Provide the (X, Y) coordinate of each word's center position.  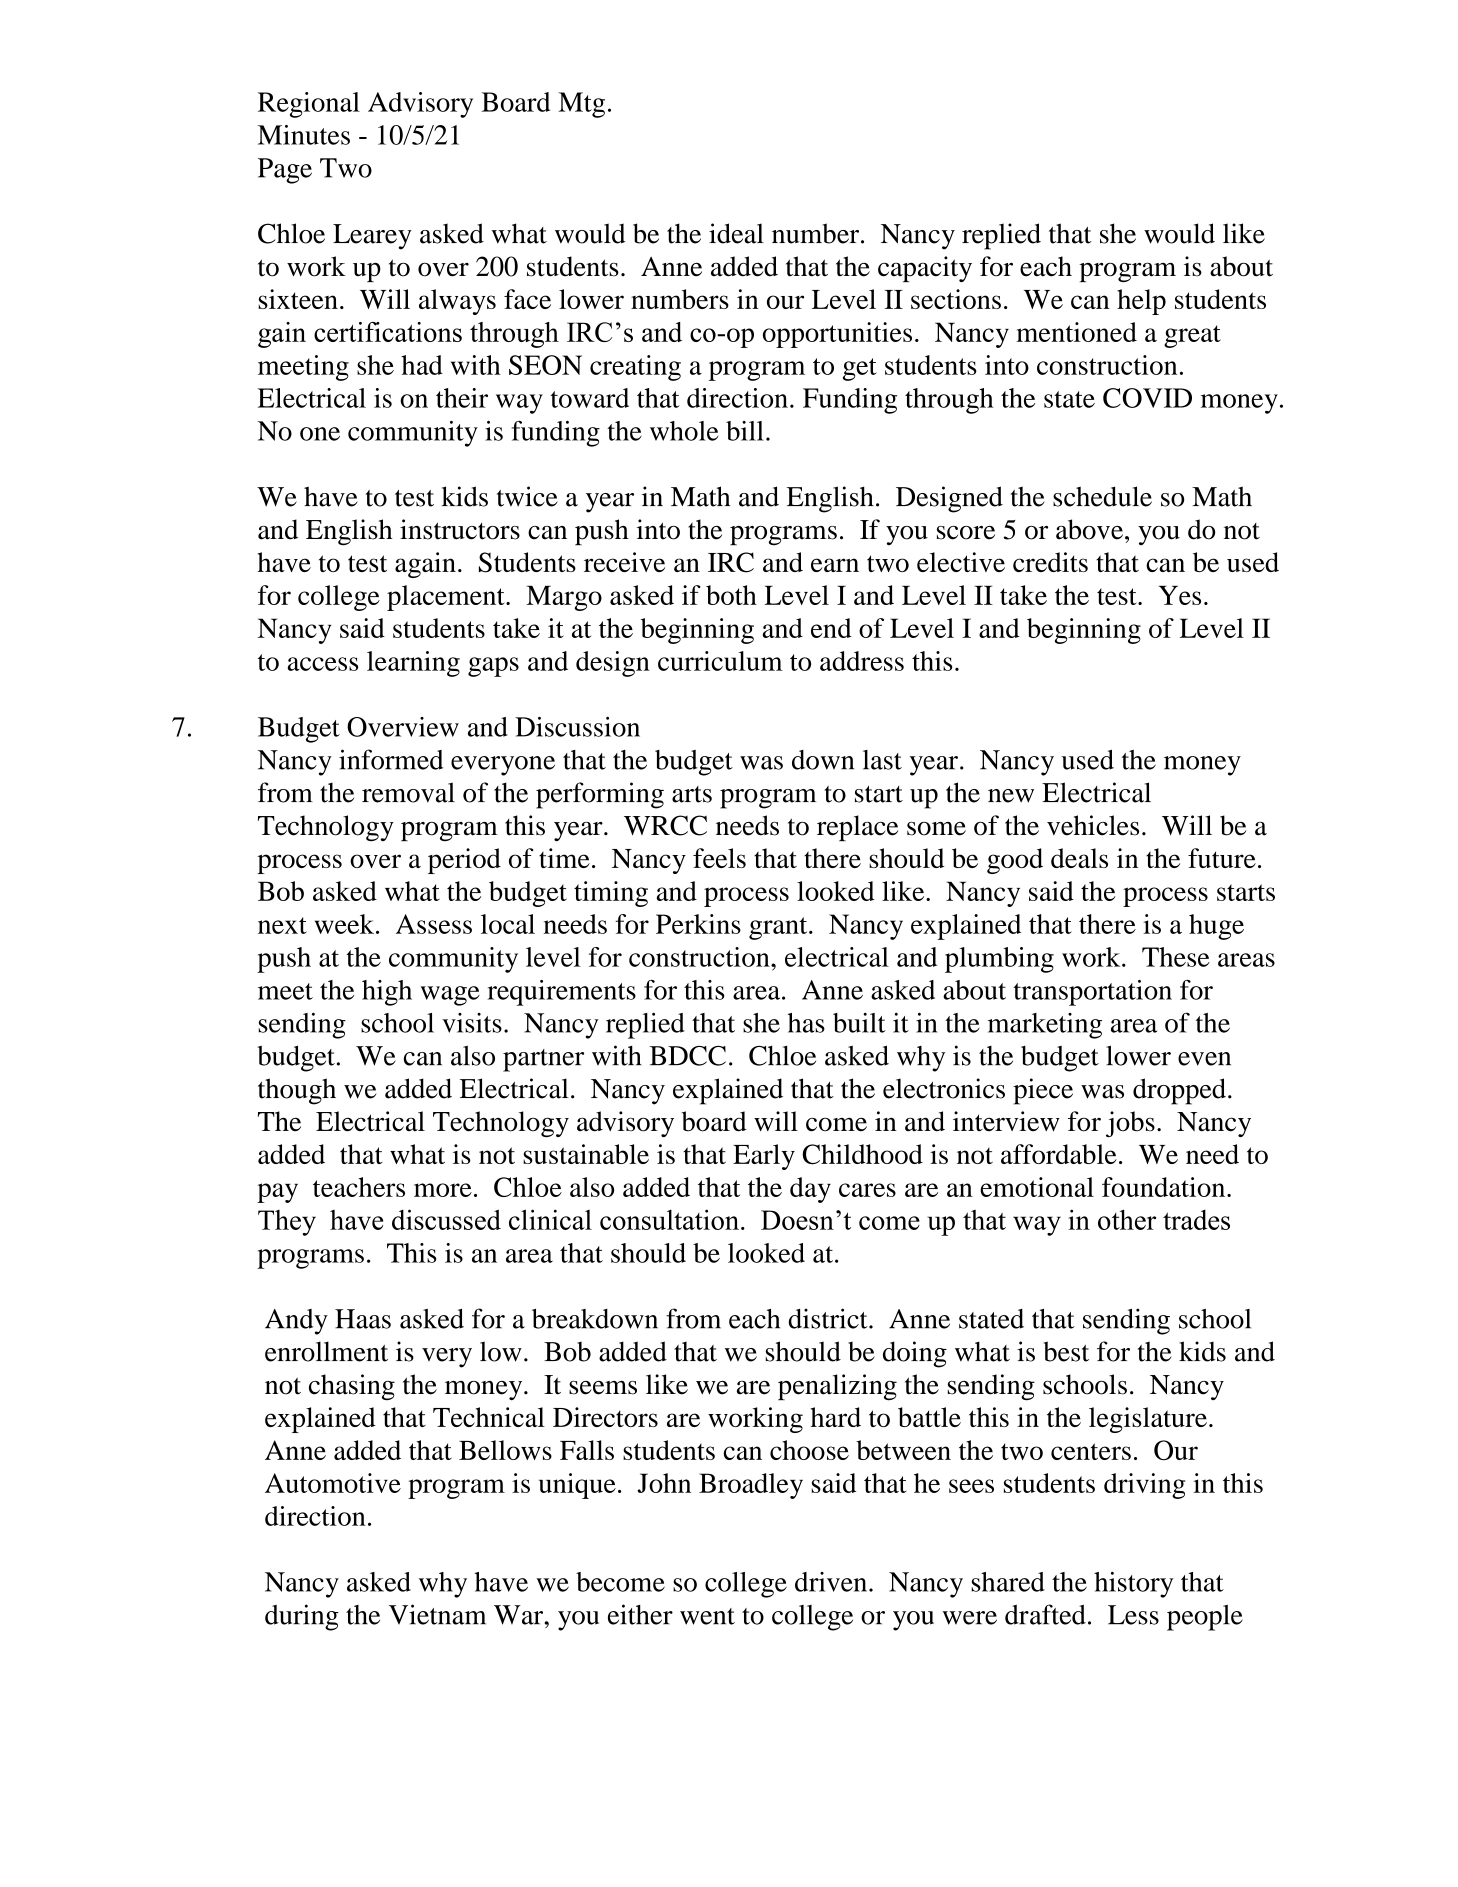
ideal (736, 233)
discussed (446, 1219)
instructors (460, 529)
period (464, 861)
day (810, 1190)
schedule (1102, 496)
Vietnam (437, 1614)
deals (1079, 858)
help (1141, 302)
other (1127, 1219)
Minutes (304, 135)
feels (719, 858)
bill (745, 431)
